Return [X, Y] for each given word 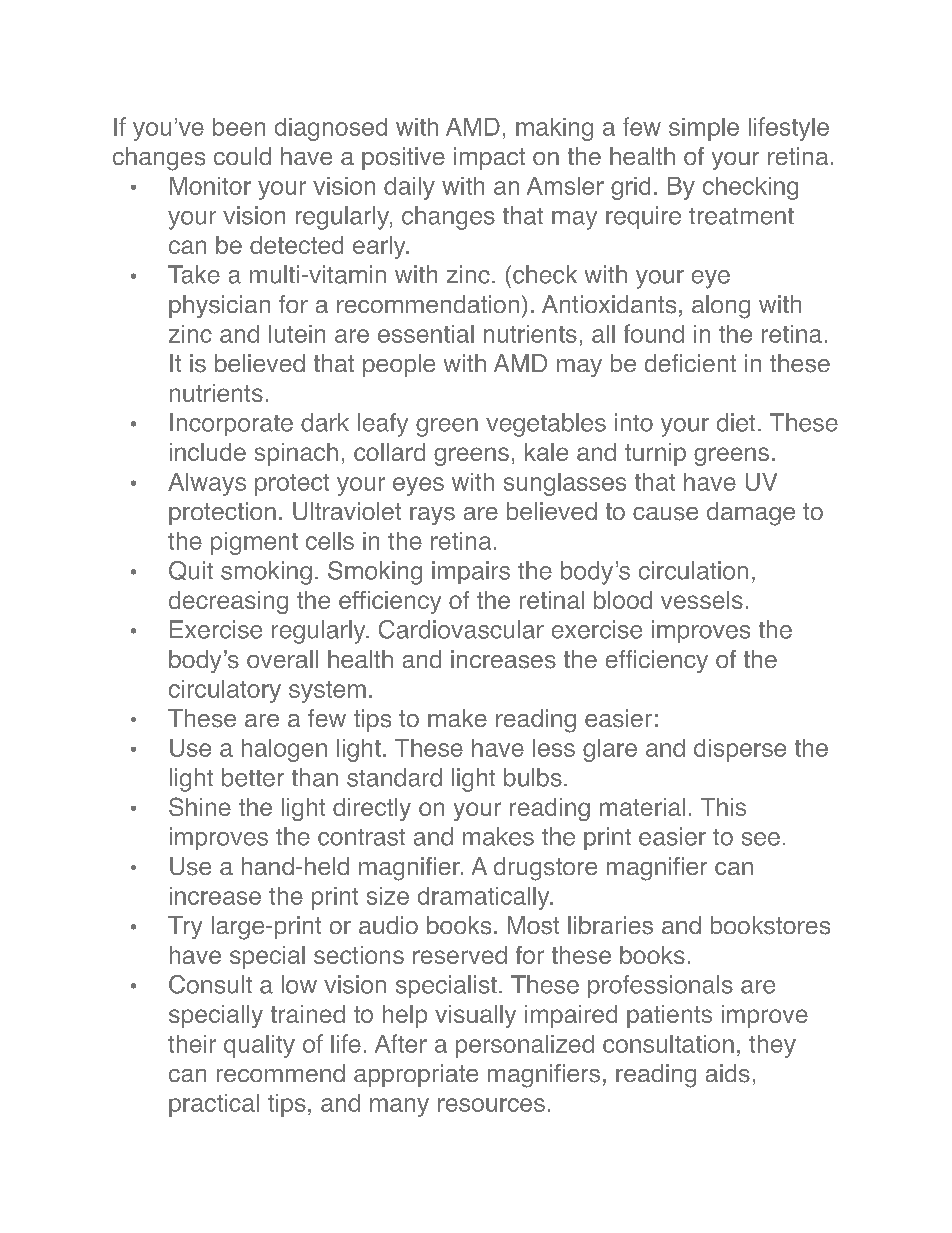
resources [491, 1105]
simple [704, 129]
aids [728, 1073]
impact [489, 158]
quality [259, 1046]
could [242, 156]
